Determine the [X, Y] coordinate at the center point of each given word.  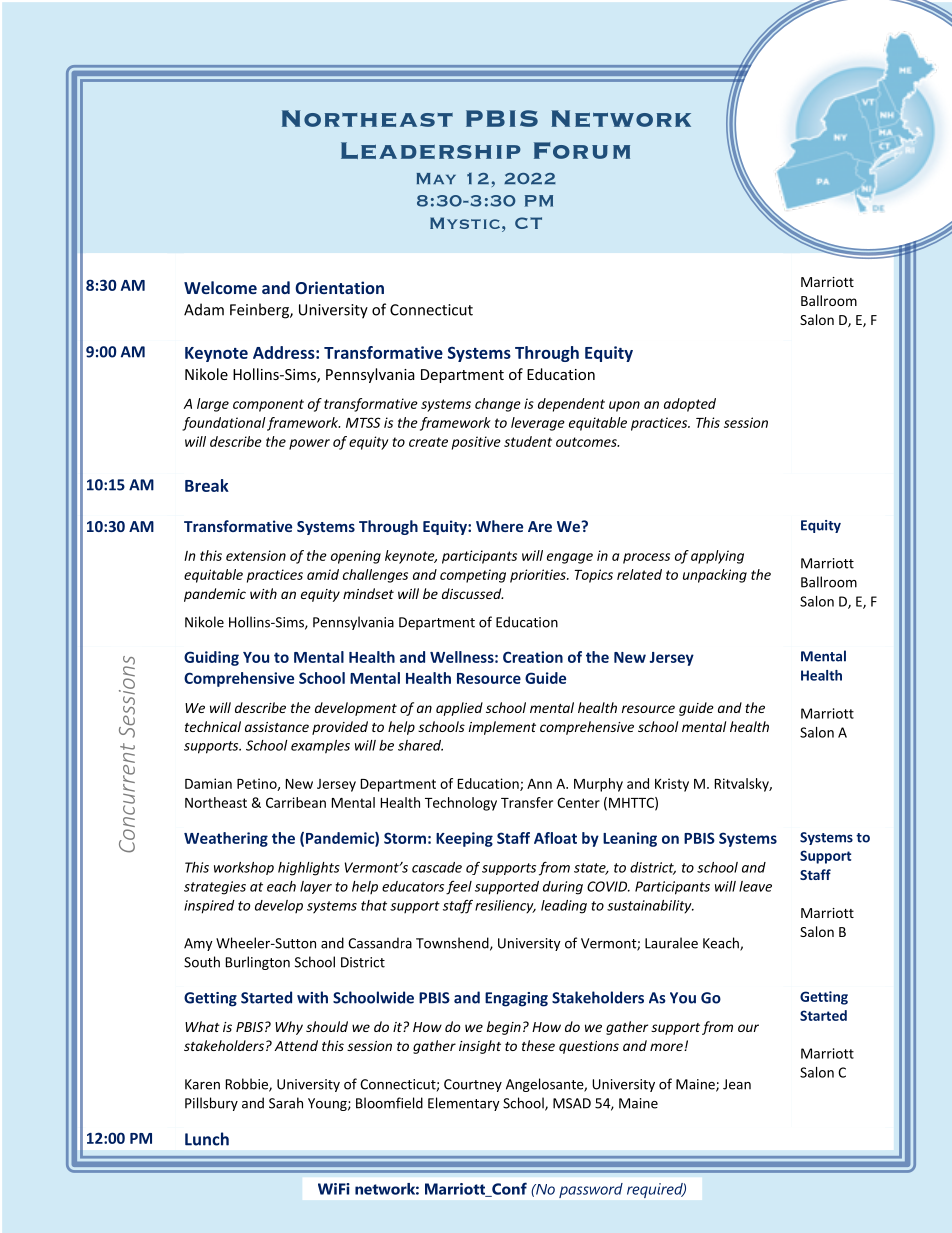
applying [717, 557]
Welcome [220, 287]
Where [499, 526]
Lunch [207, 1139]
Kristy [672, 785]
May [436, 178]
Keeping [464, 839]
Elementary [464, 1104]
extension [256, 555]
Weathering [226, 839]
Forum [582, 150]
